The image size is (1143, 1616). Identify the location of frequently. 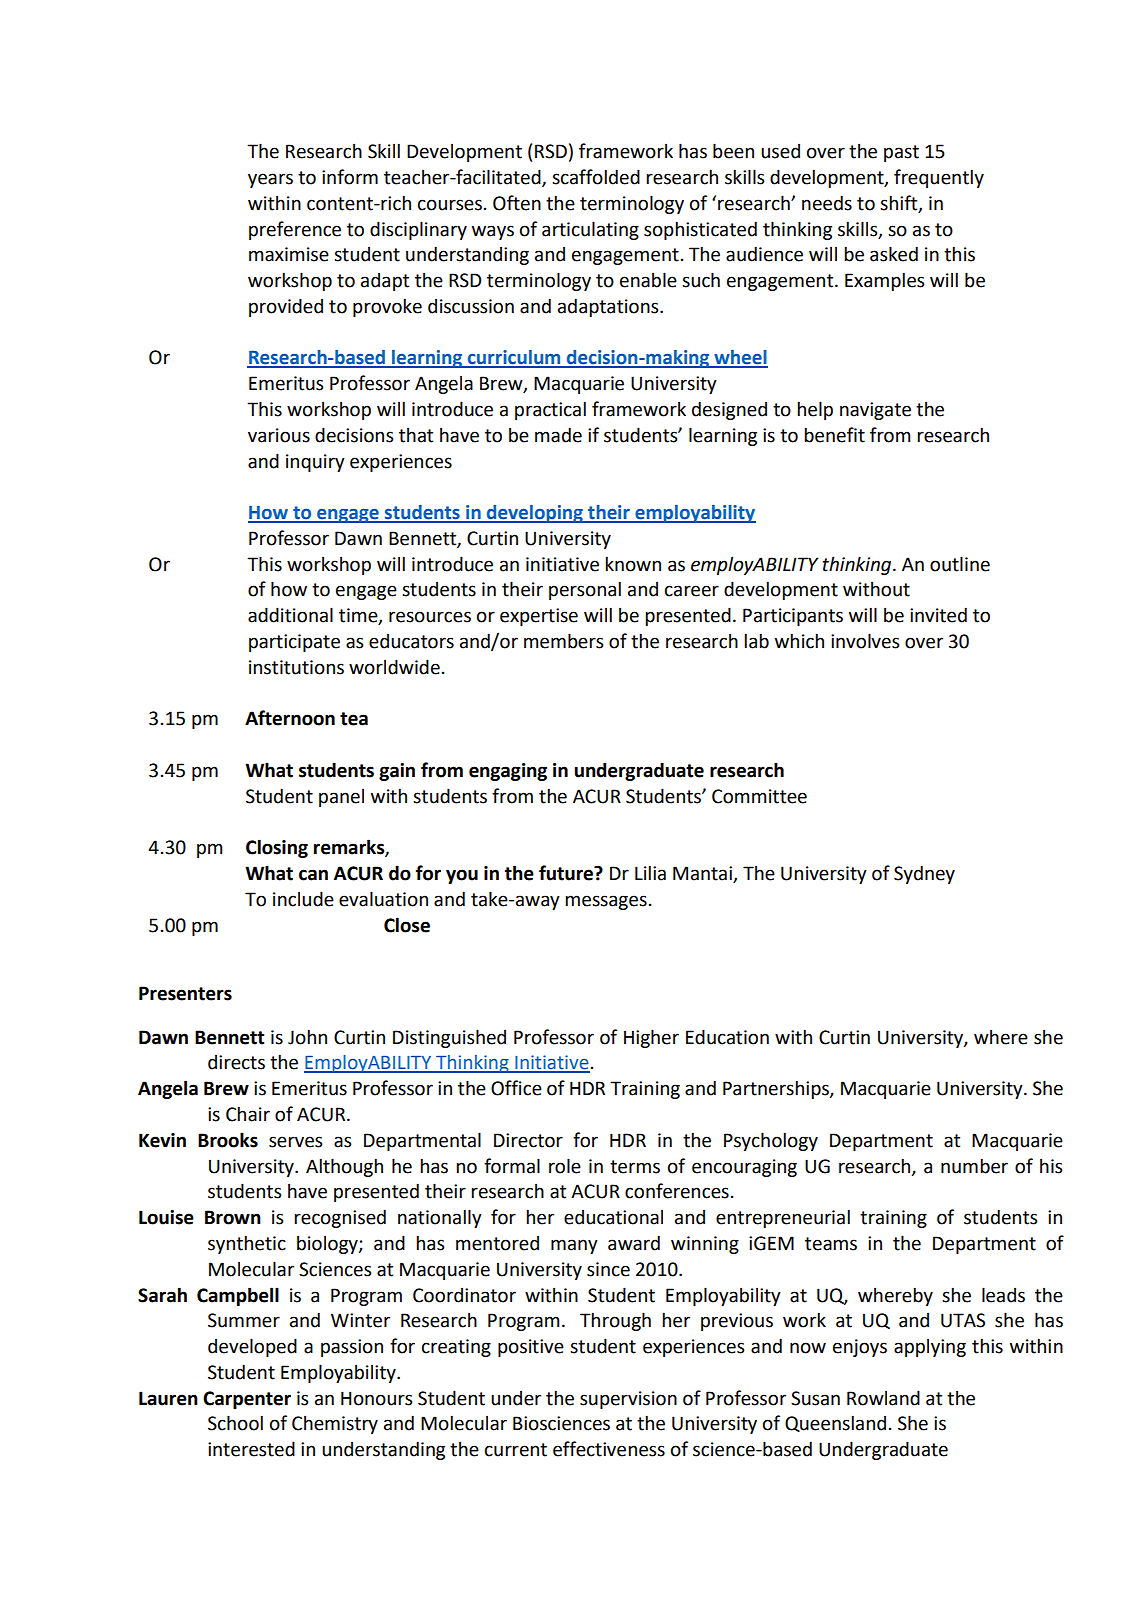
(939, 178).
